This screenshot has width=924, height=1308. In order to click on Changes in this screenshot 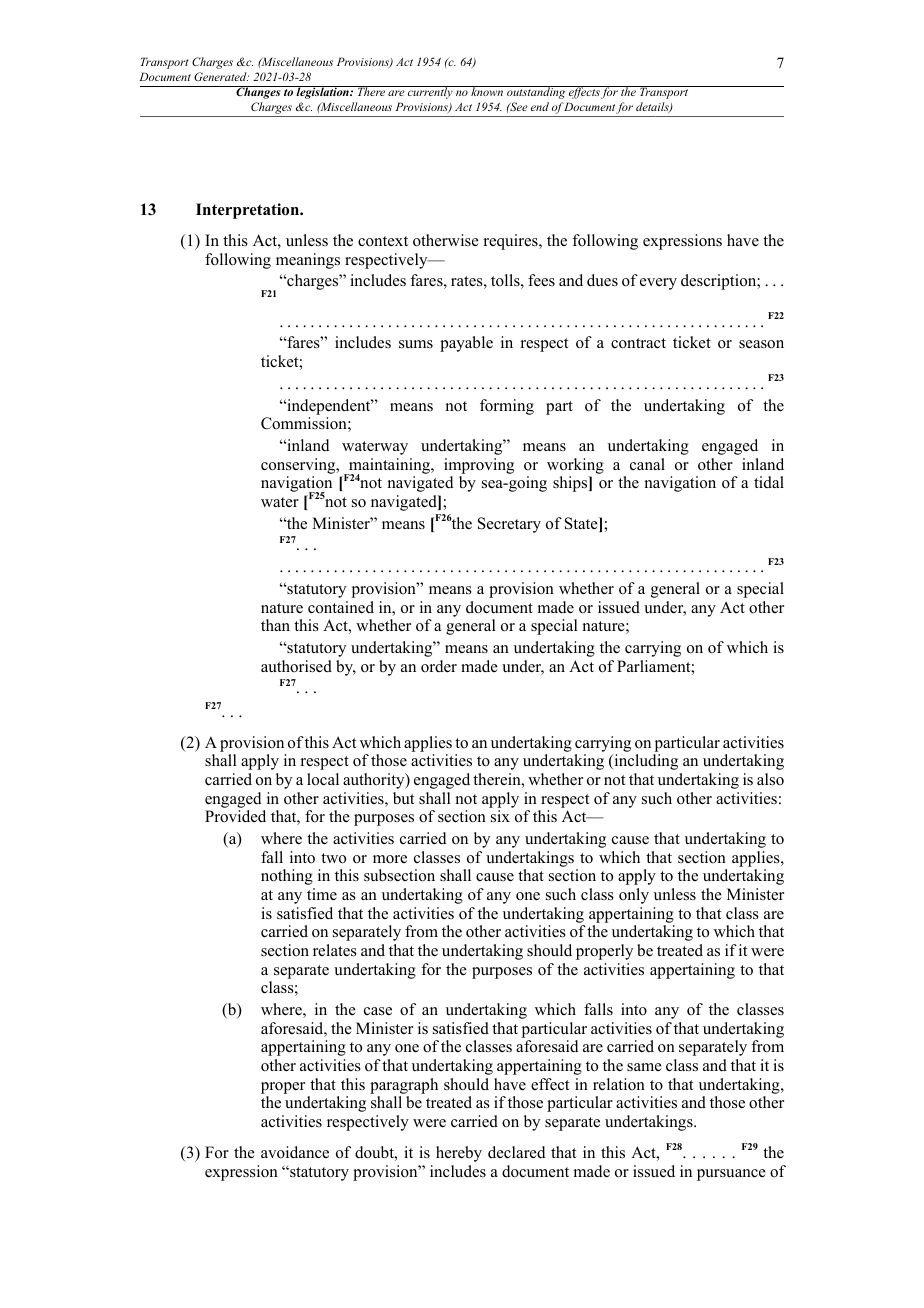, I will do `click(258, 92)`.
